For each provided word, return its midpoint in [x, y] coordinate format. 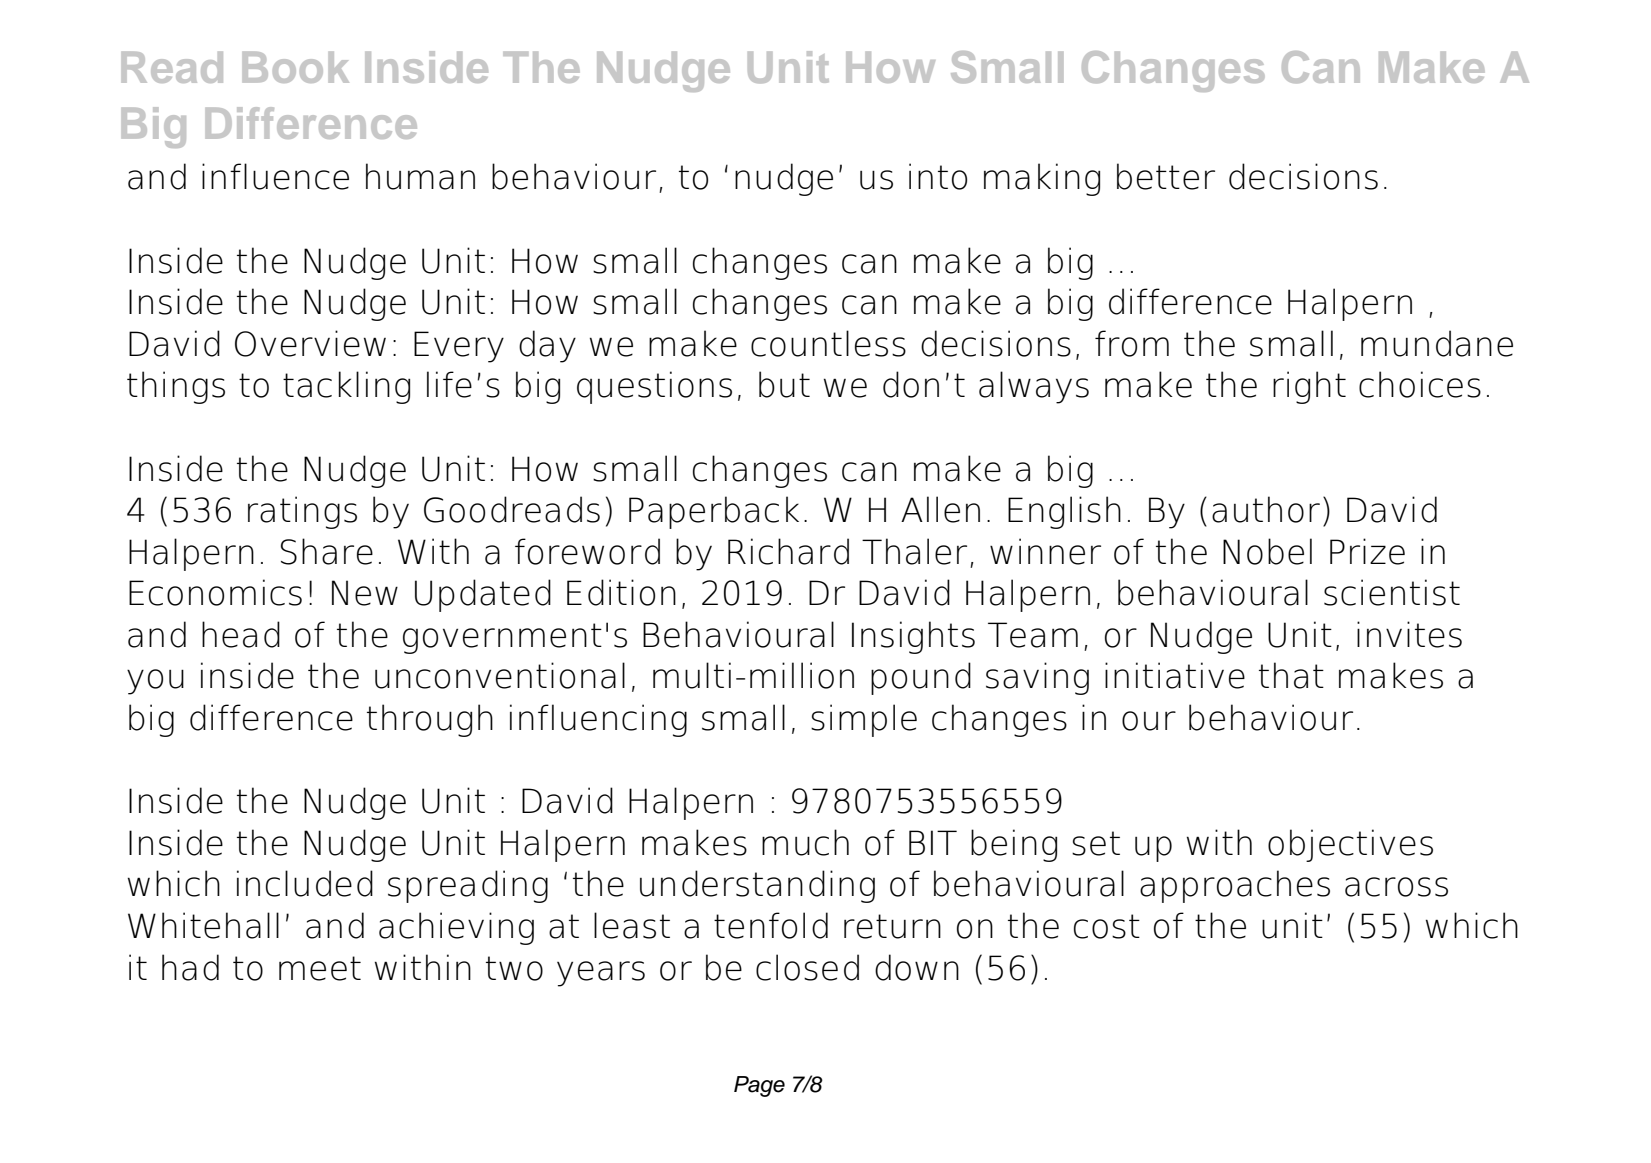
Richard [788, 551]
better [1166, 176]
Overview [310, 343]
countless [828, 343]
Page [759, 1086]
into [938, 176]
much [805, 842]
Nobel [1267, 551]
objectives [1350, 845]
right [1309, 387]
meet [320, 968]
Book [296, 67]
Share [327, 551]
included [305, 883]
